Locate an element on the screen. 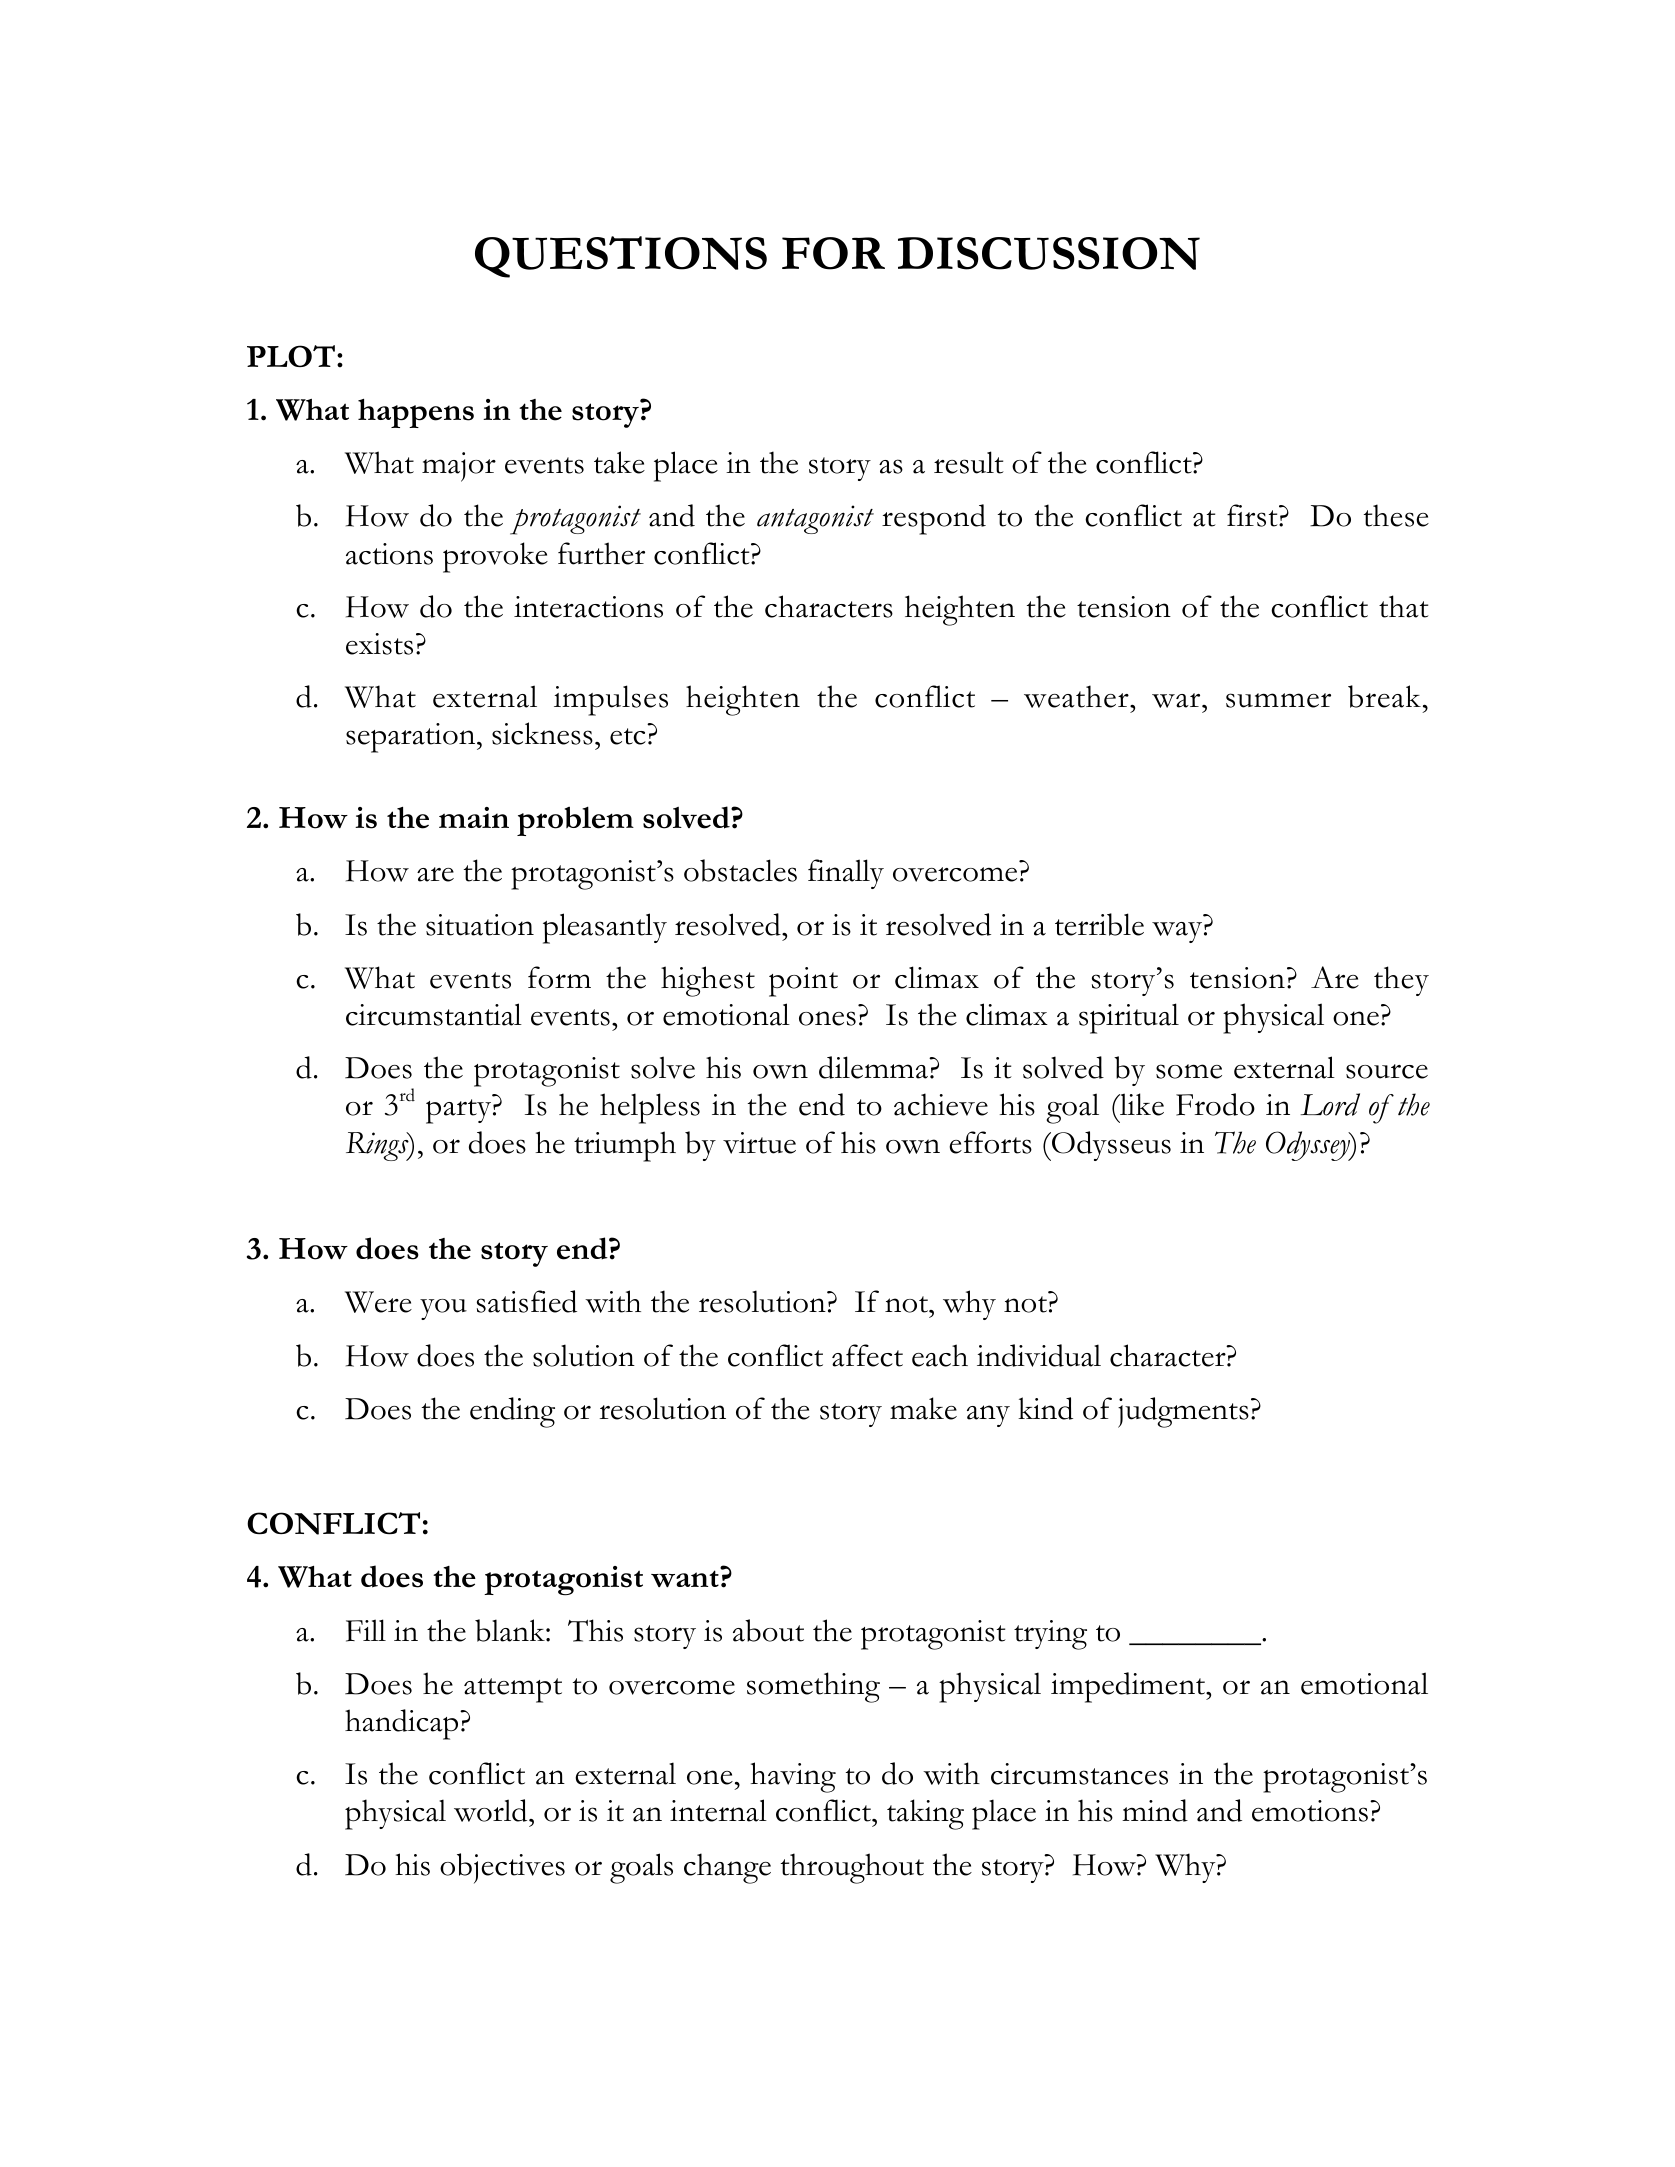  main is located at coordinates (474, 817).
